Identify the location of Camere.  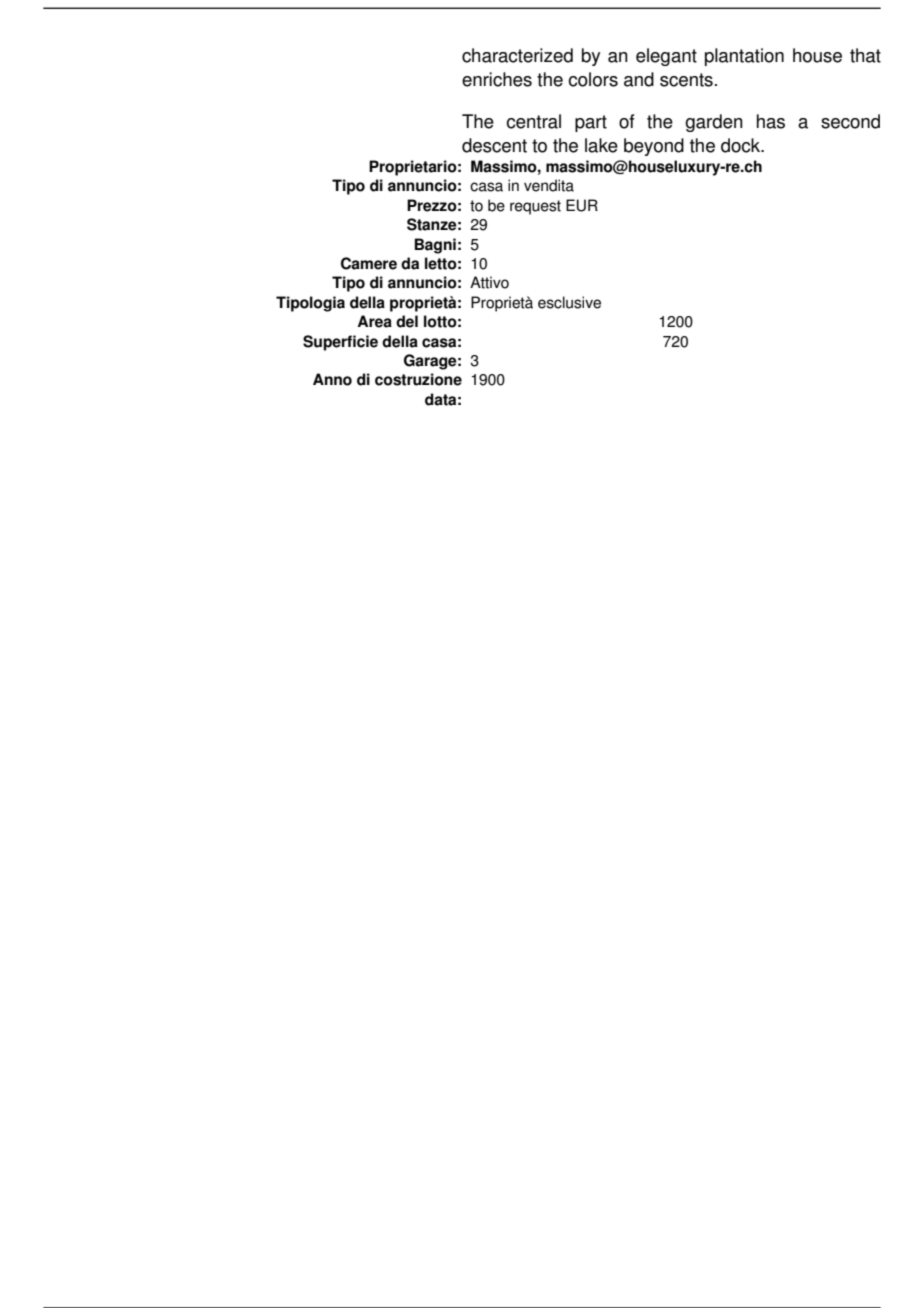
(369, 263).
